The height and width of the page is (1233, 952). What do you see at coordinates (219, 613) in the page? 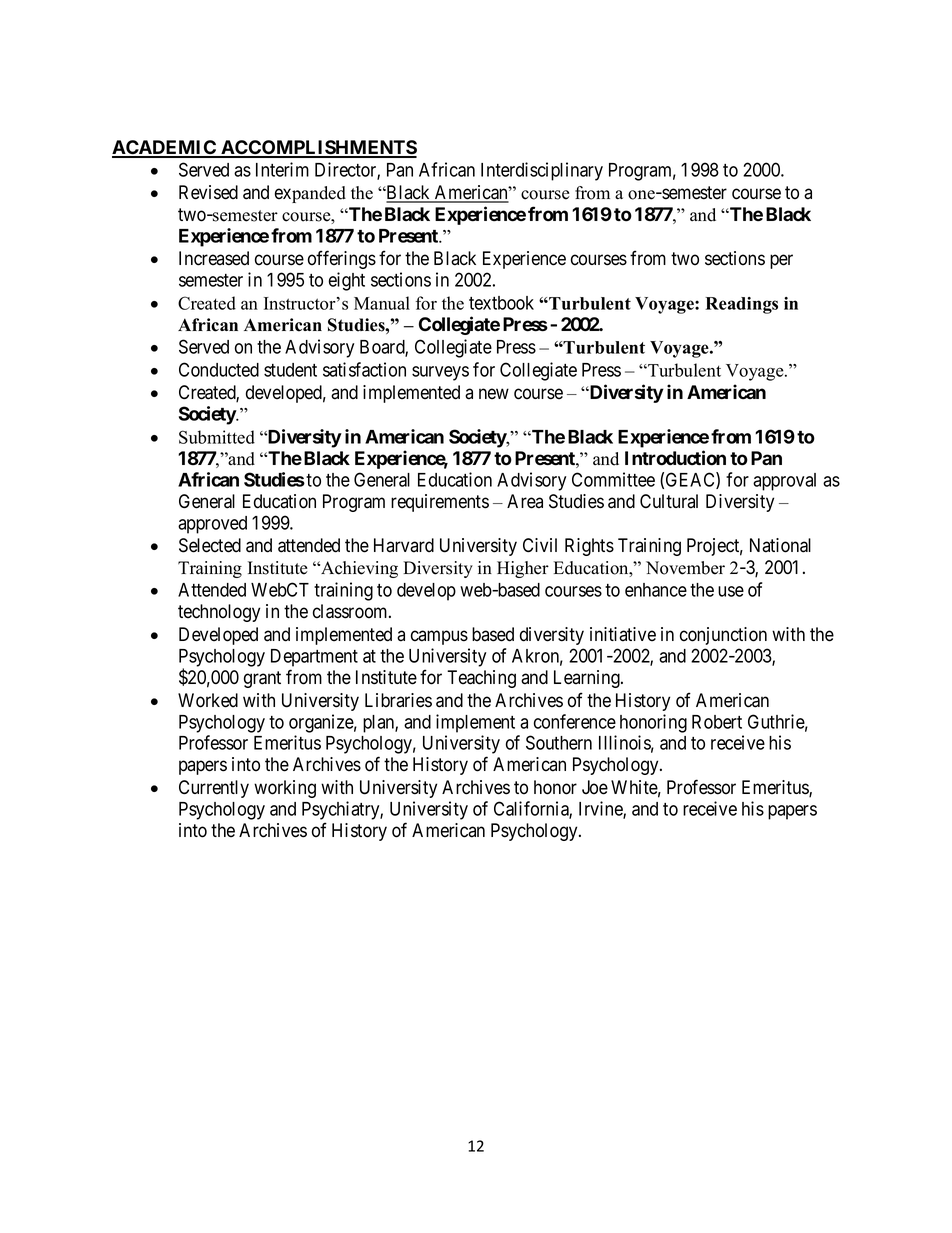
I see `technology` at bounding box center [219, 613].
